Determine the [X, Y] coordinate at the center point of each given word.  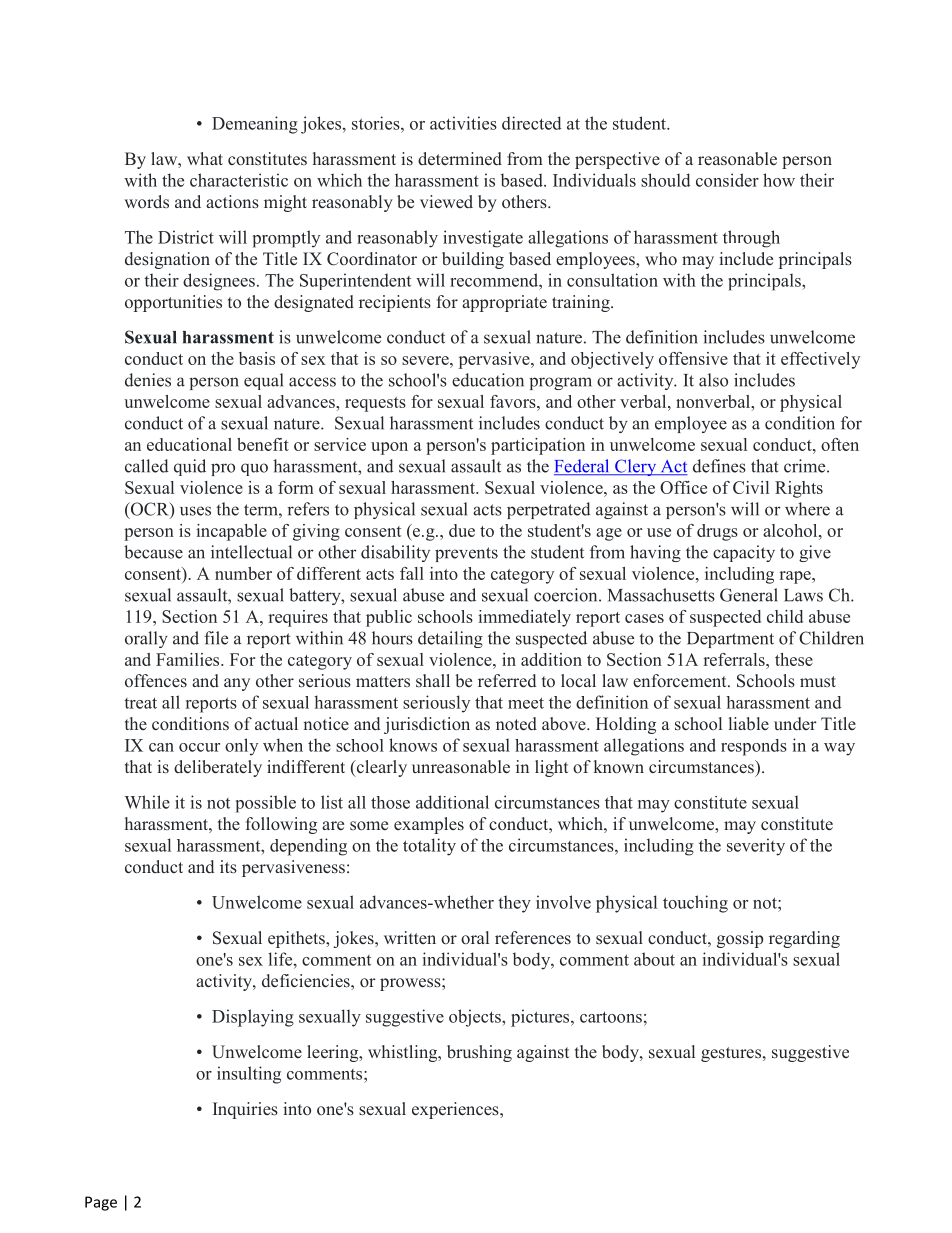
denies [148, 380]
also [713, 380]
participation [538, 446]
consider [727, 180]
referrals [735, 659]
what [205, 158]
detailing [450, 639]
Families [189, 659]
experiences [456, 1110]
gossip [740, 939]
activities [463, 123]
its [228, 866]
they [514, 904]
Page [101, 1203]
